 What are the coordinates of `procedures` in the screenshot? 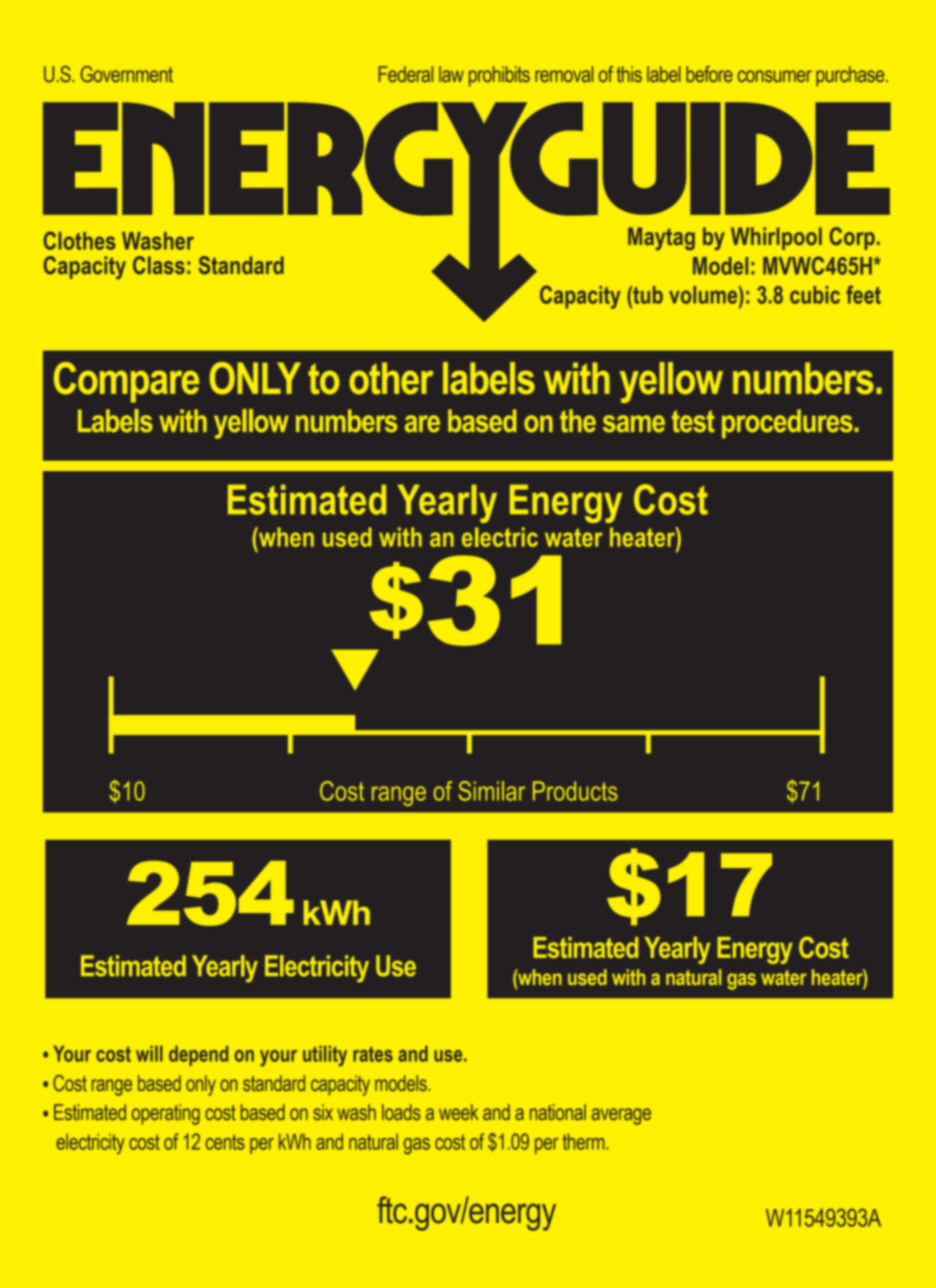 It's located at (788, 424).
